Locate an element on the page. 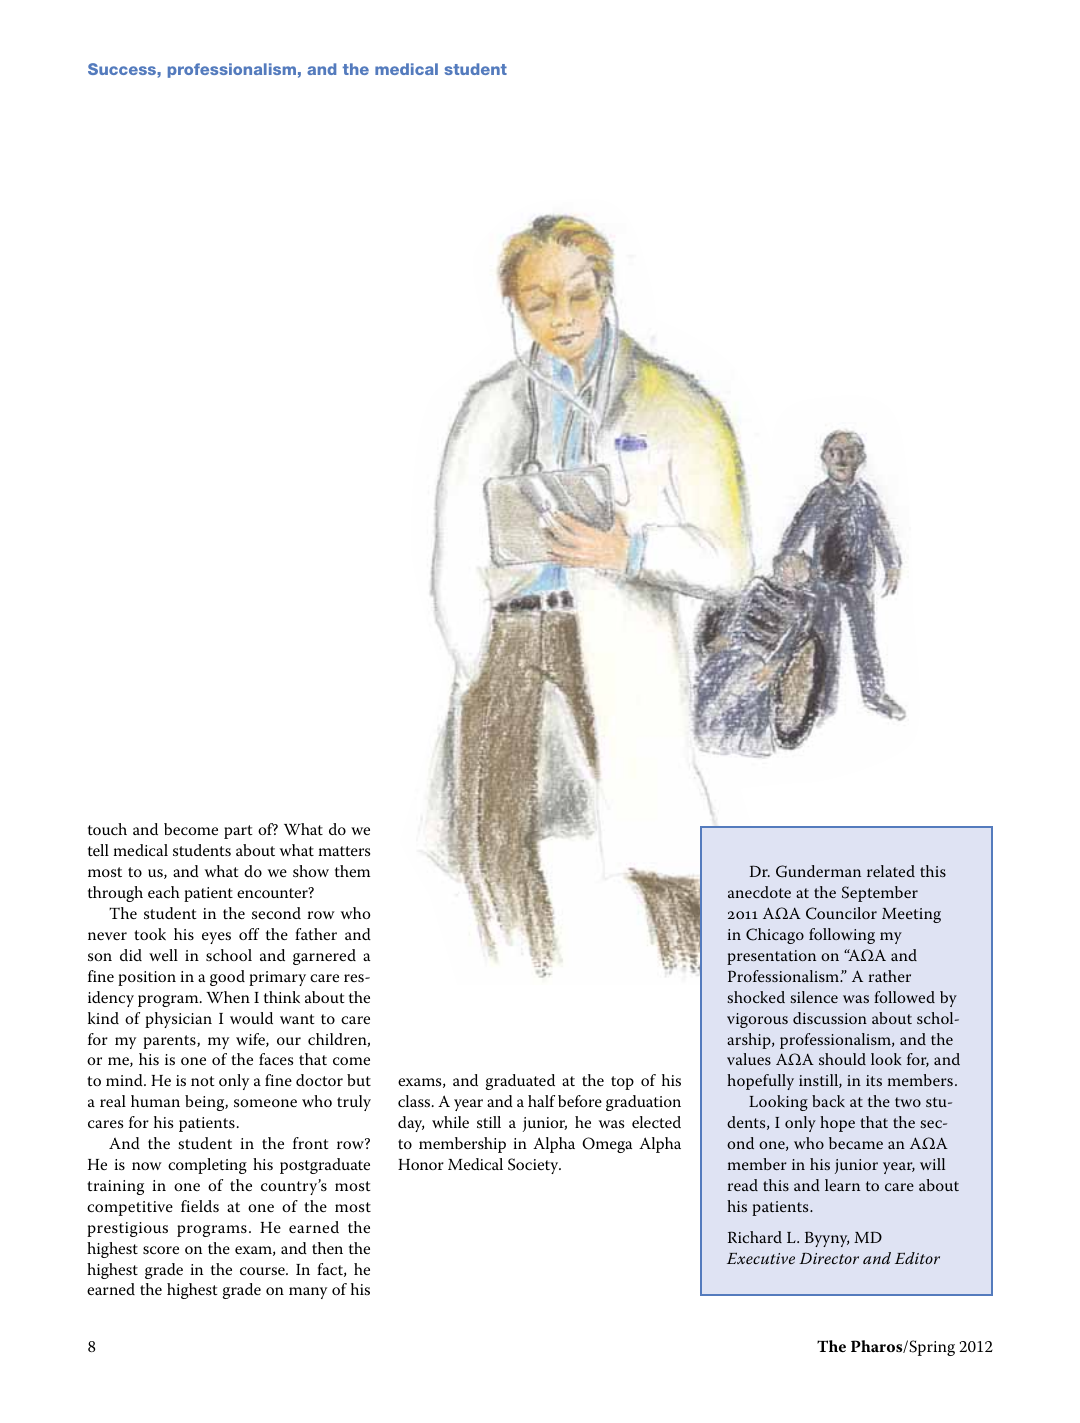  Director is located at coordinates (829, 1258).
